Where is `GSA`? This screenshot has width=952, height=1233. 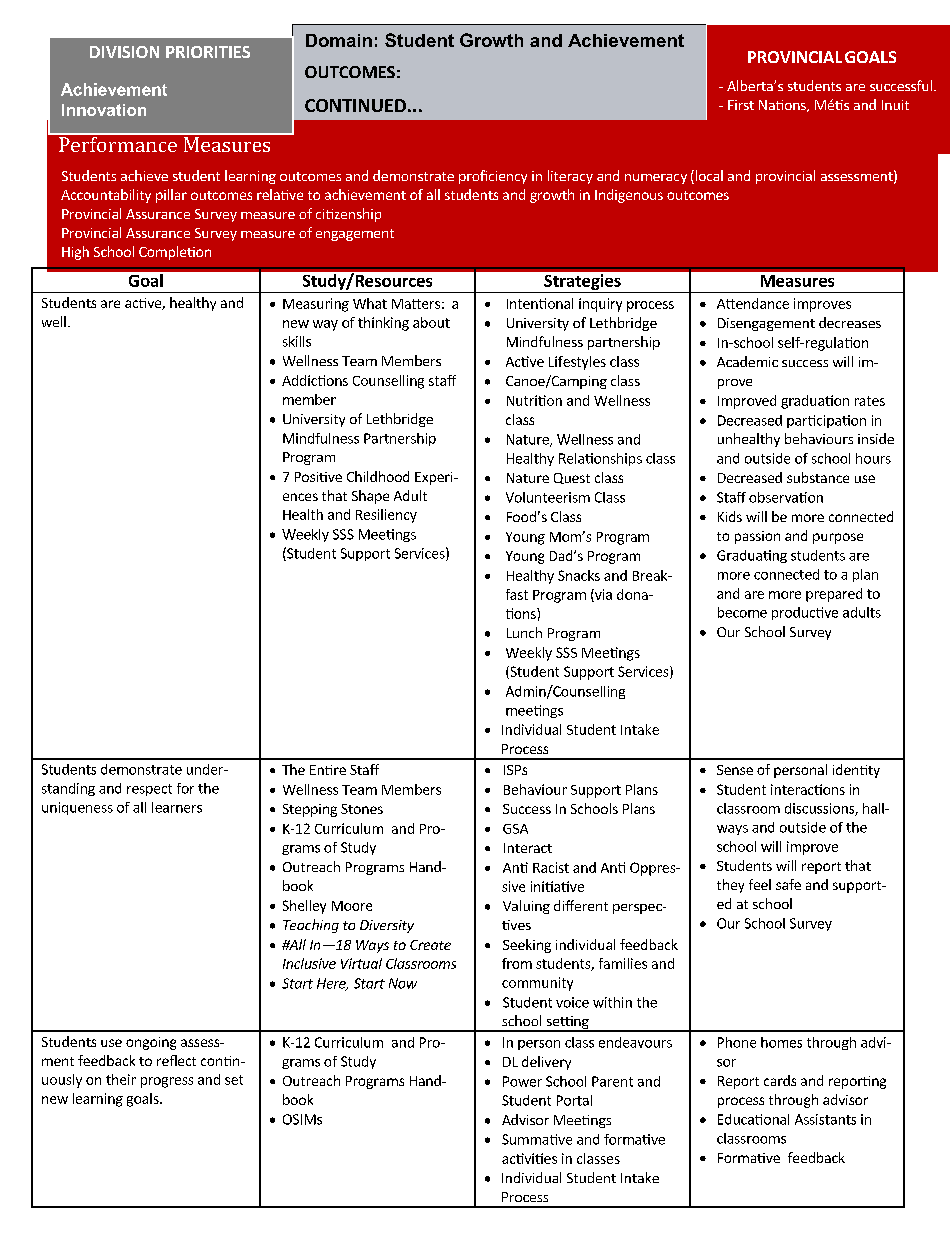 GSA is located at coordinates (515, 829).
